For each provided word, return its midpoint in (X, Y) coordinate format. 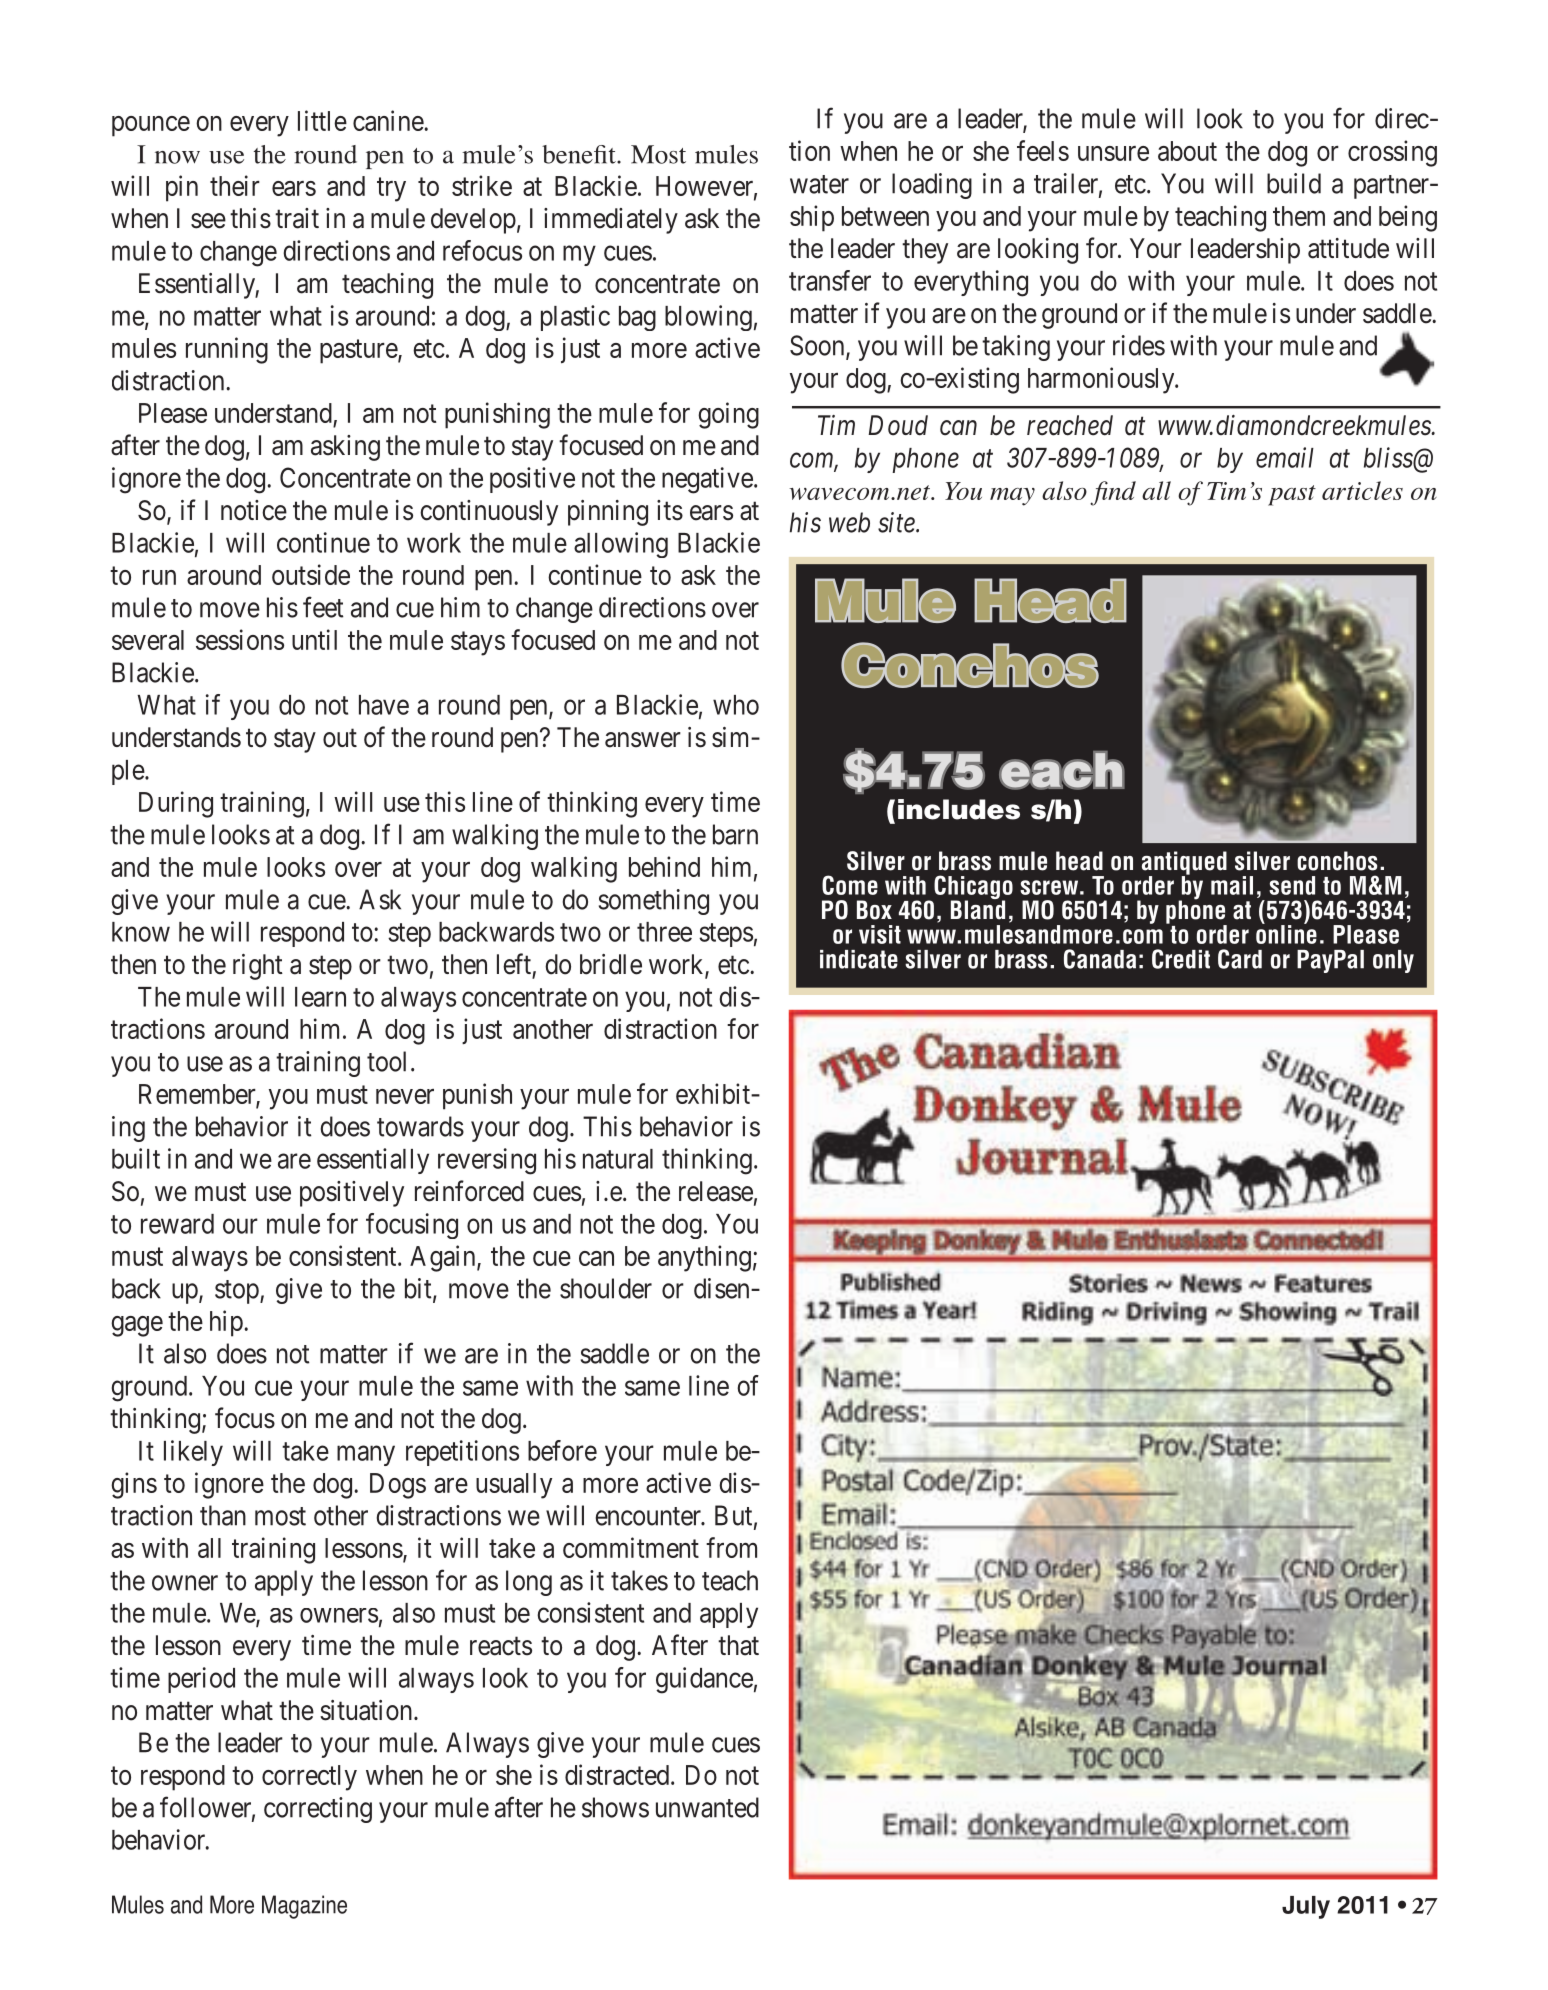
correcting (318, 1810)
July (1306, 1907)
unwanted (707, 1807)
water (819, 184)
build (1294, 183)
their (235, 185)
